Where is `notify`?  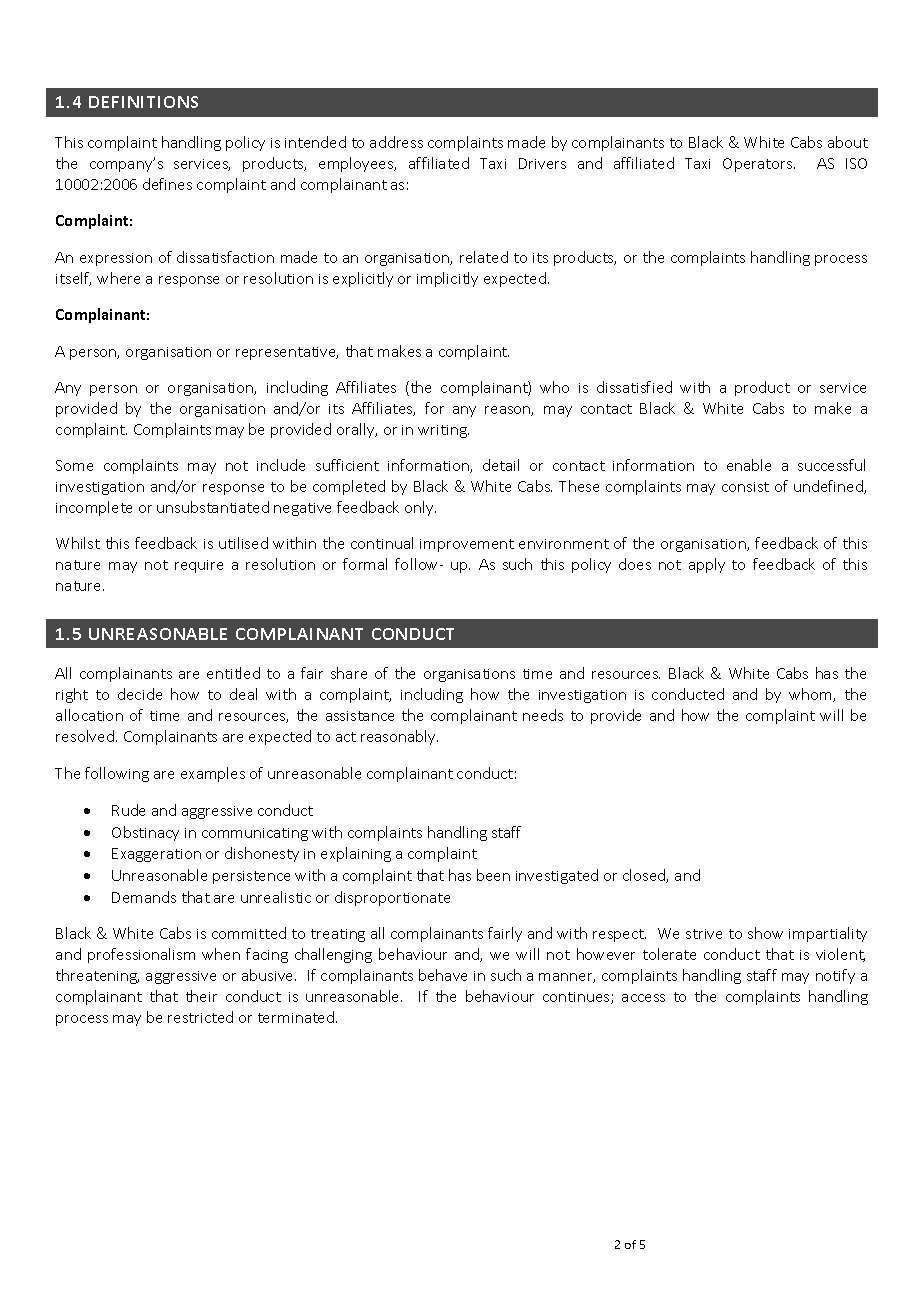 notify is located at coordinates (835, 976).
